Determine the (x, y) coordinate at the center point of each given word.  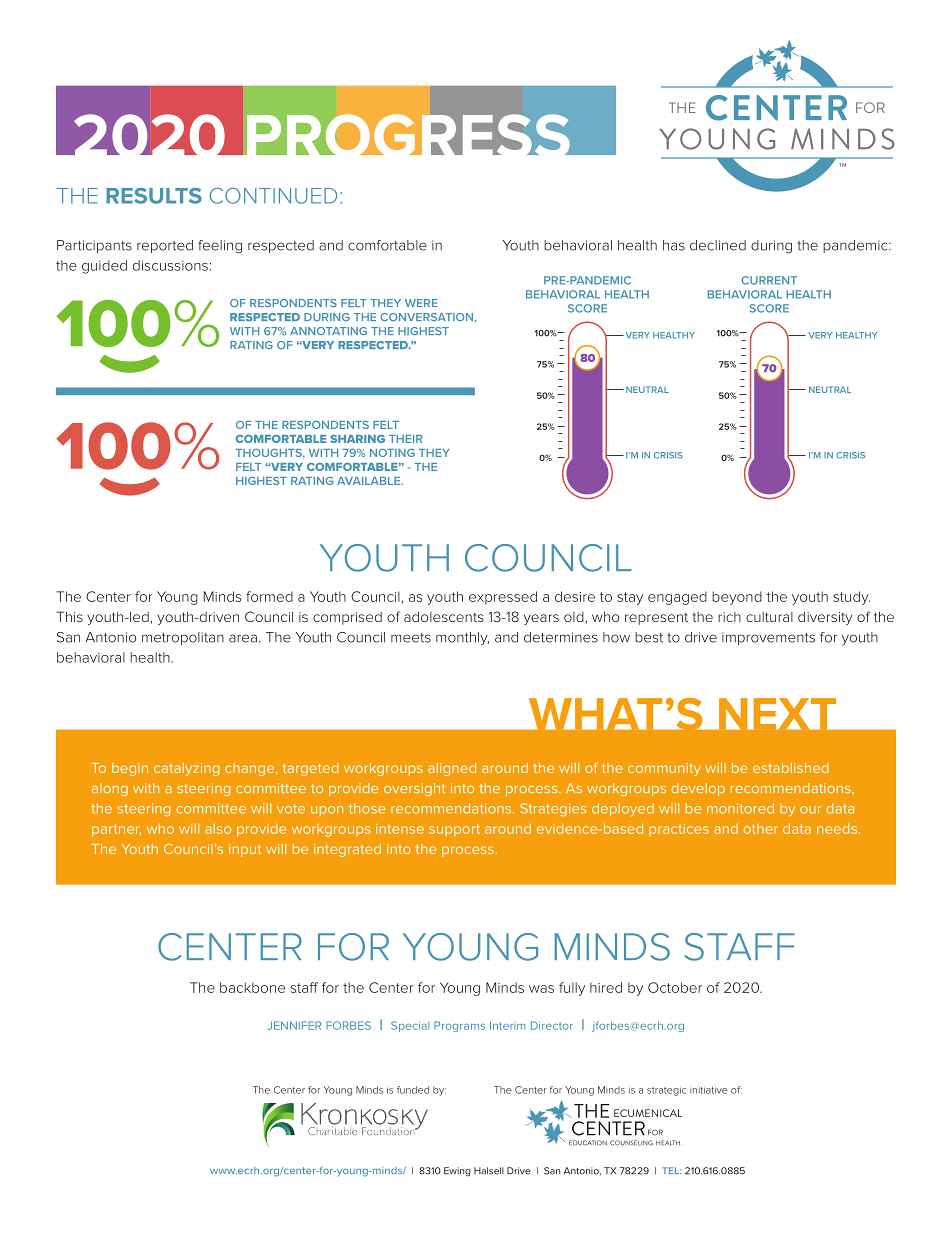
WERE (421, 303)
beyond (737, 598)
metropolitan (183, 638)
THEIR (406, 439)
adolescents (444, 617)
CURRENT (769, 280)
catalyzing (187, 769)
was (541, 989)
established (791, 768)
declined (718, 245)
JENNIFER (294, 1025)
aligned (452, 769)
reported (165, 246)
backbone (252, 987)
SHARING (357, 439)
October (675, 987)
